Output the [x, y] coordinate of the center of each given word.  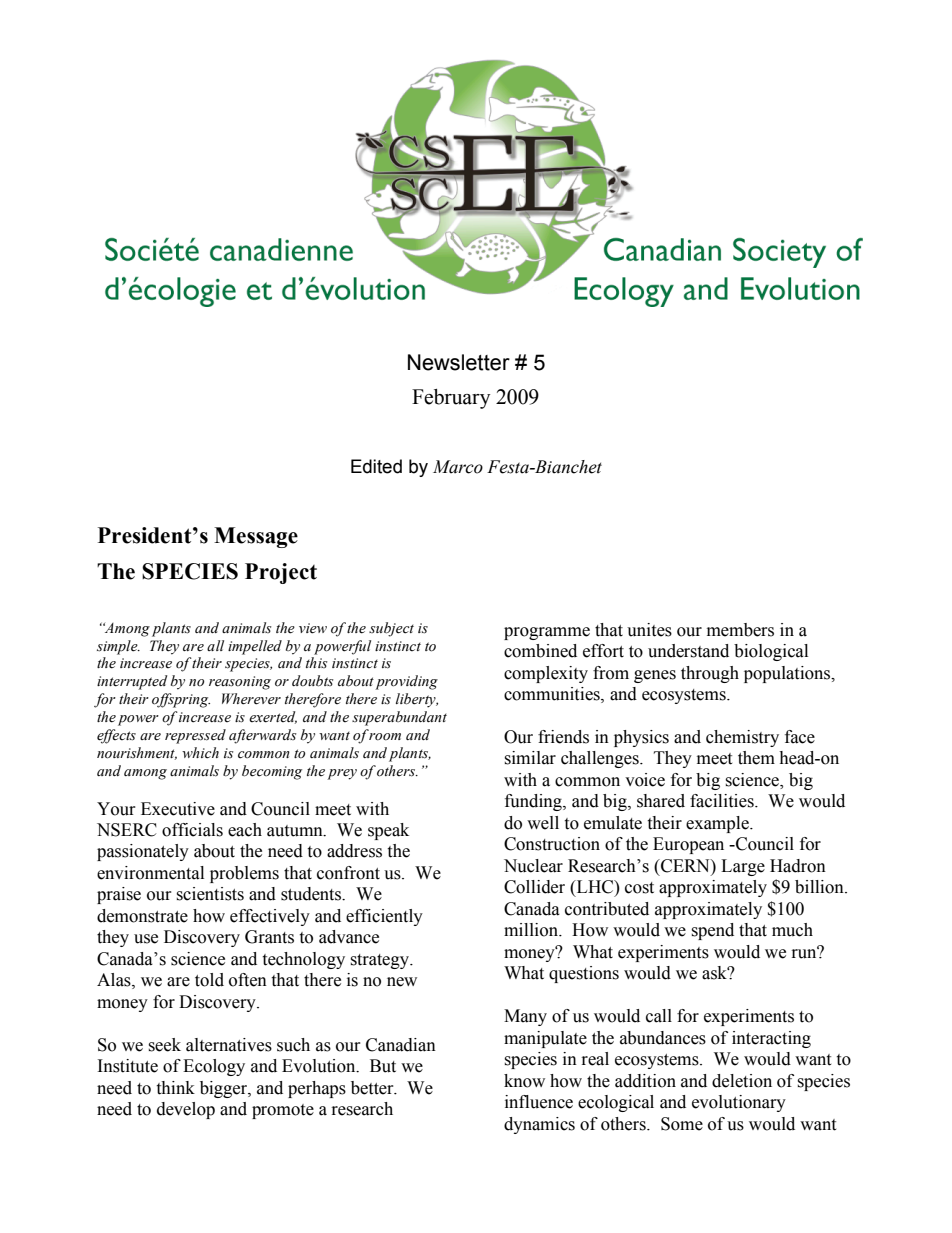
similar [530, 758]
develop [186, 1110]
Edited [376, 466]
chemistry [742, 738]
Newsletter [459, 362]
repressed [195, 736]
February [451, 399]
